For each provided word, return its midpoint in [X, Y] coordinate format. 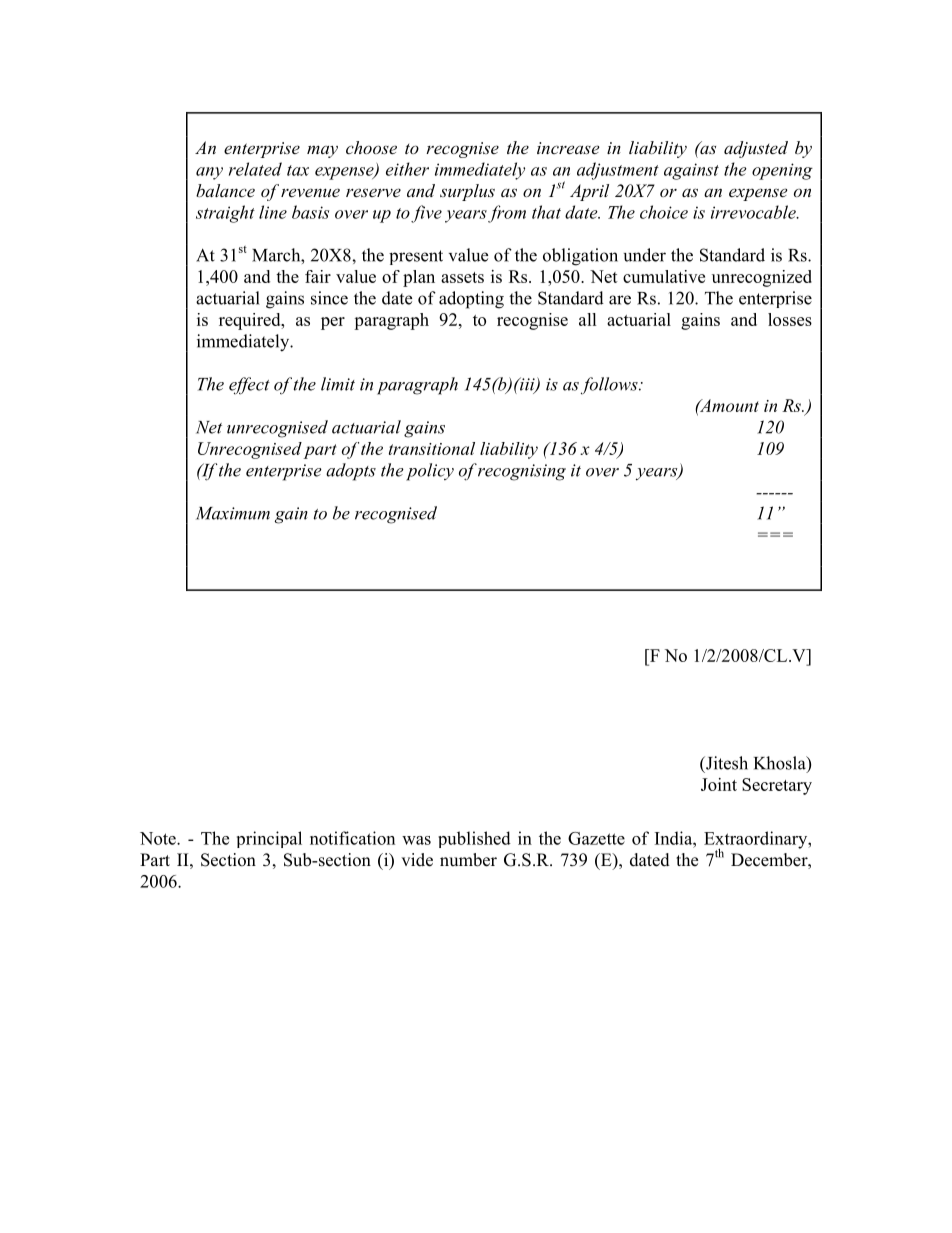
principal [269, 839]
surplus [467, 192]
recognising [522, 472]
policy [430, 472]
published [474, 839]
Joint [719, 784]
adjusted [756, 149]
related [255, 169]
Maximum [233, 513]
